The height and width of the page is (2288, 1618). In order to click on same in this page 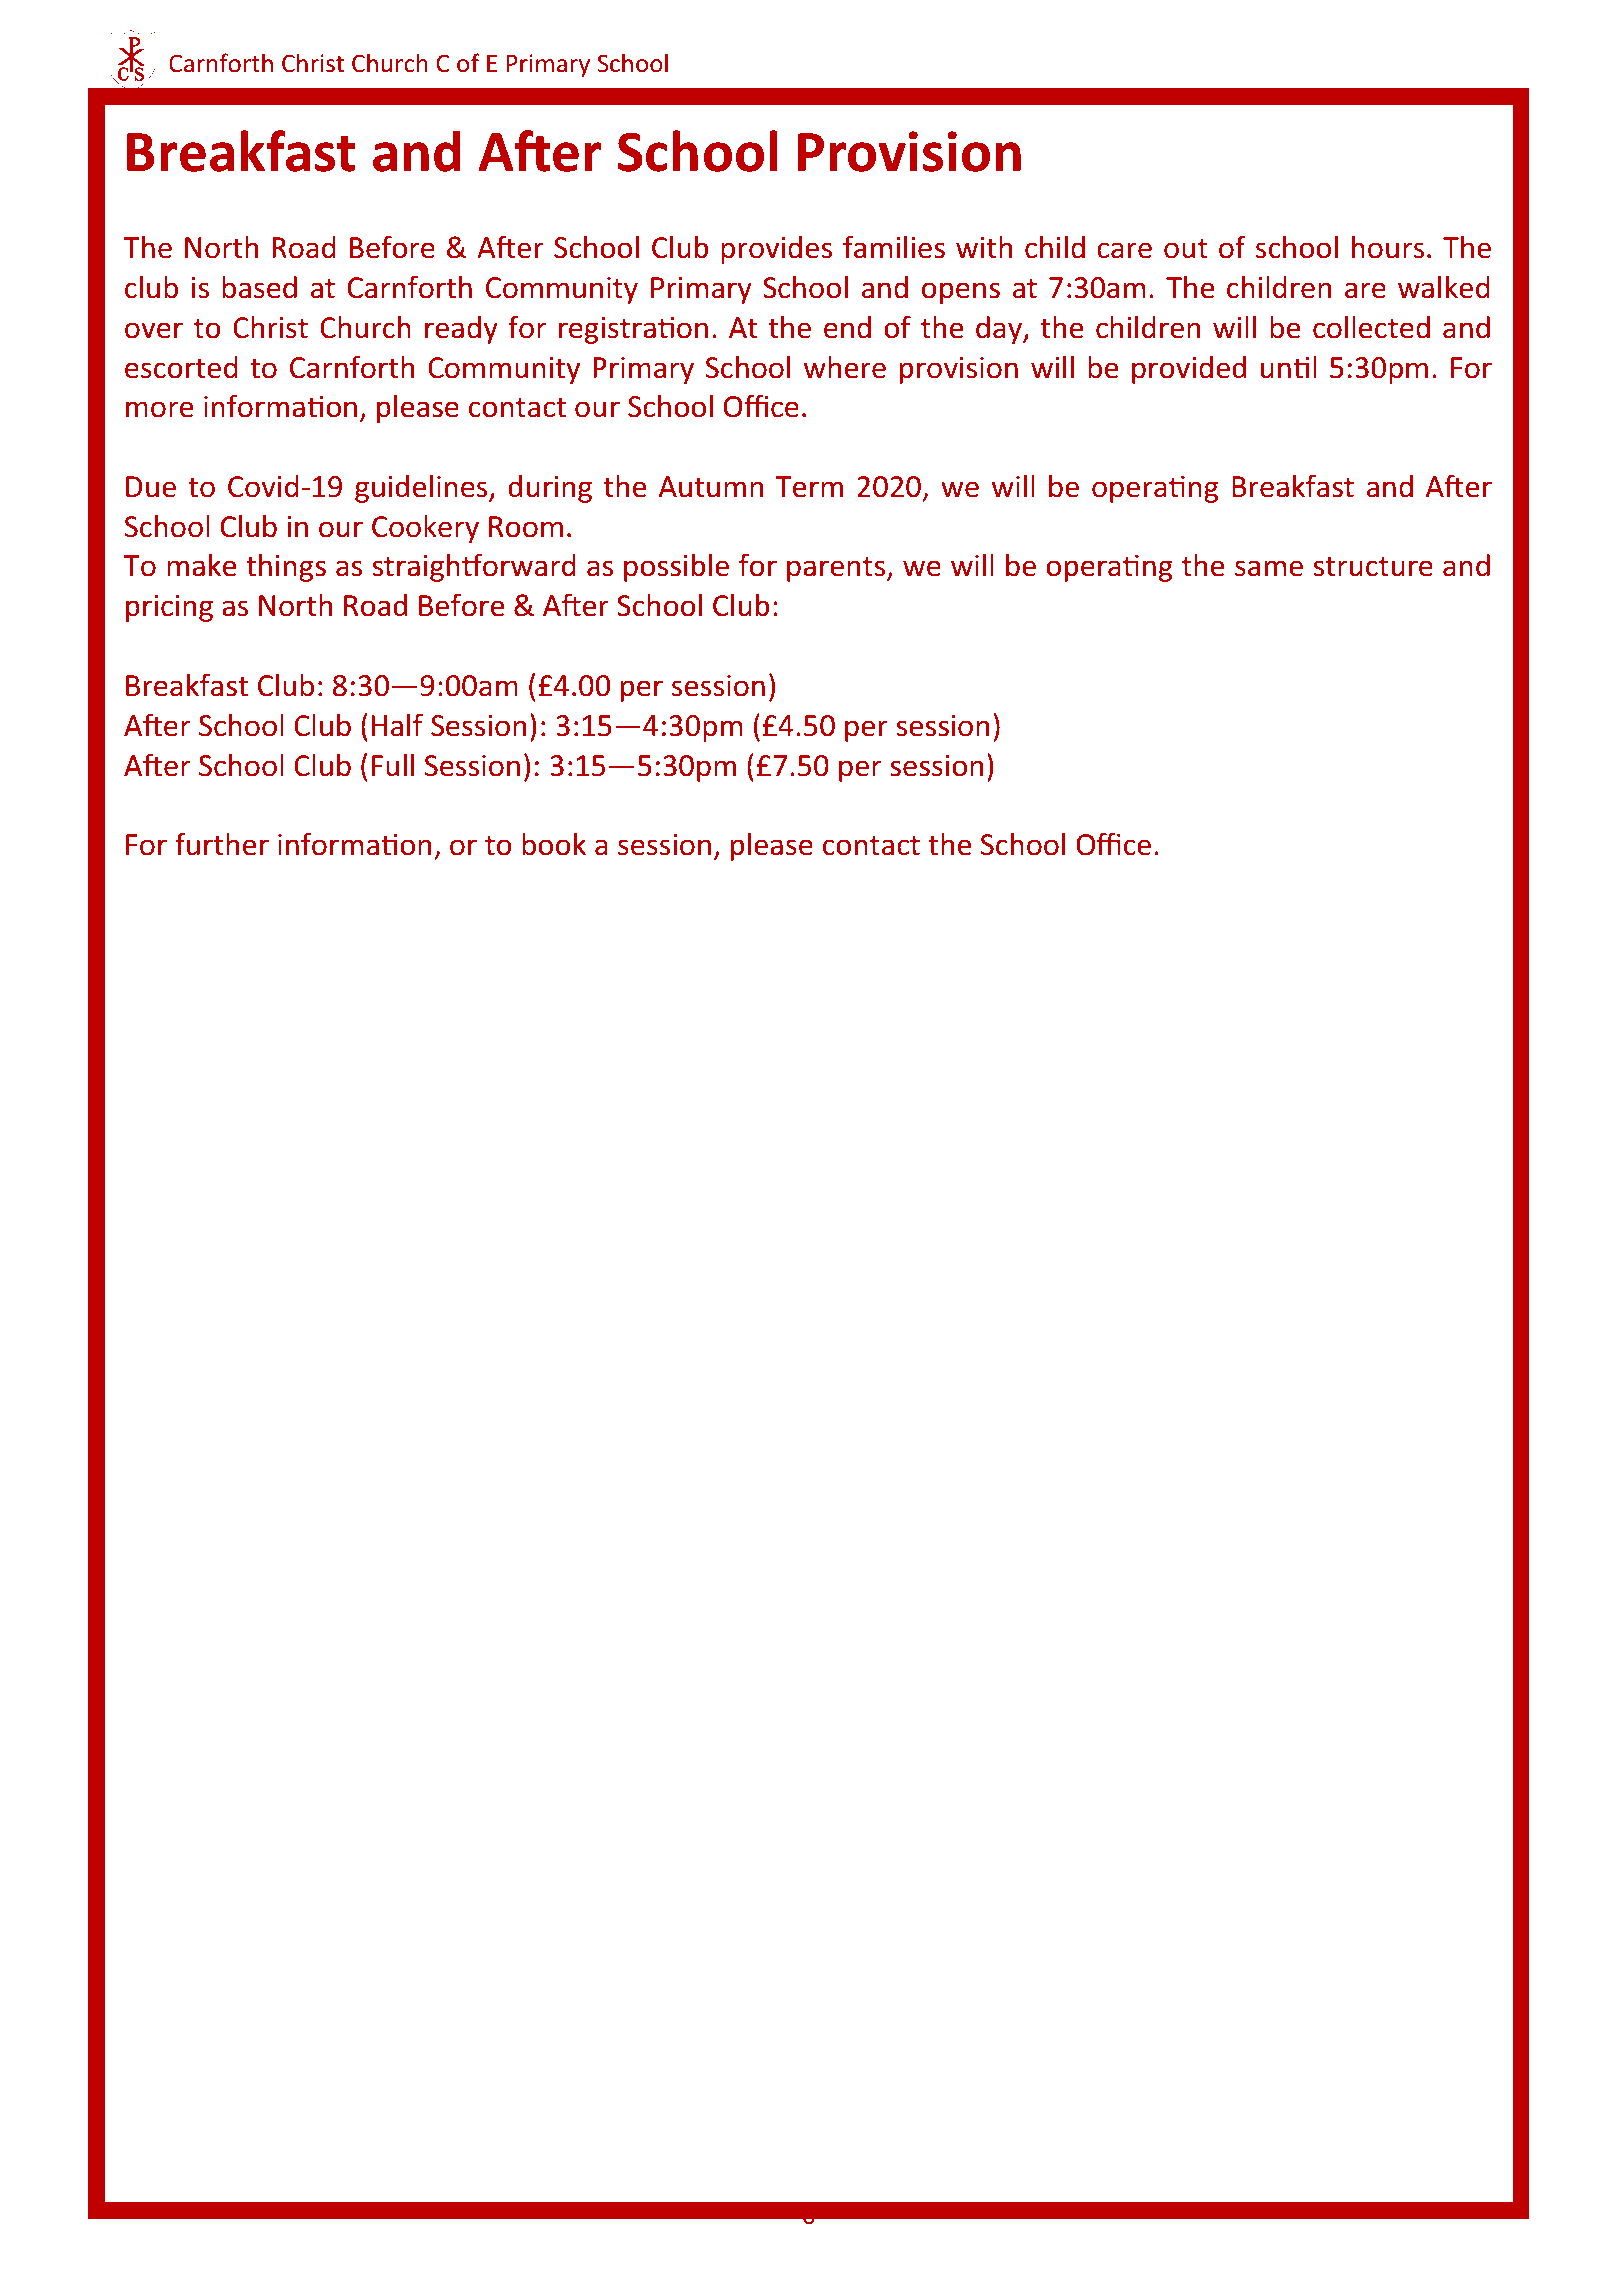, I will do `click(1269, 568)`.
